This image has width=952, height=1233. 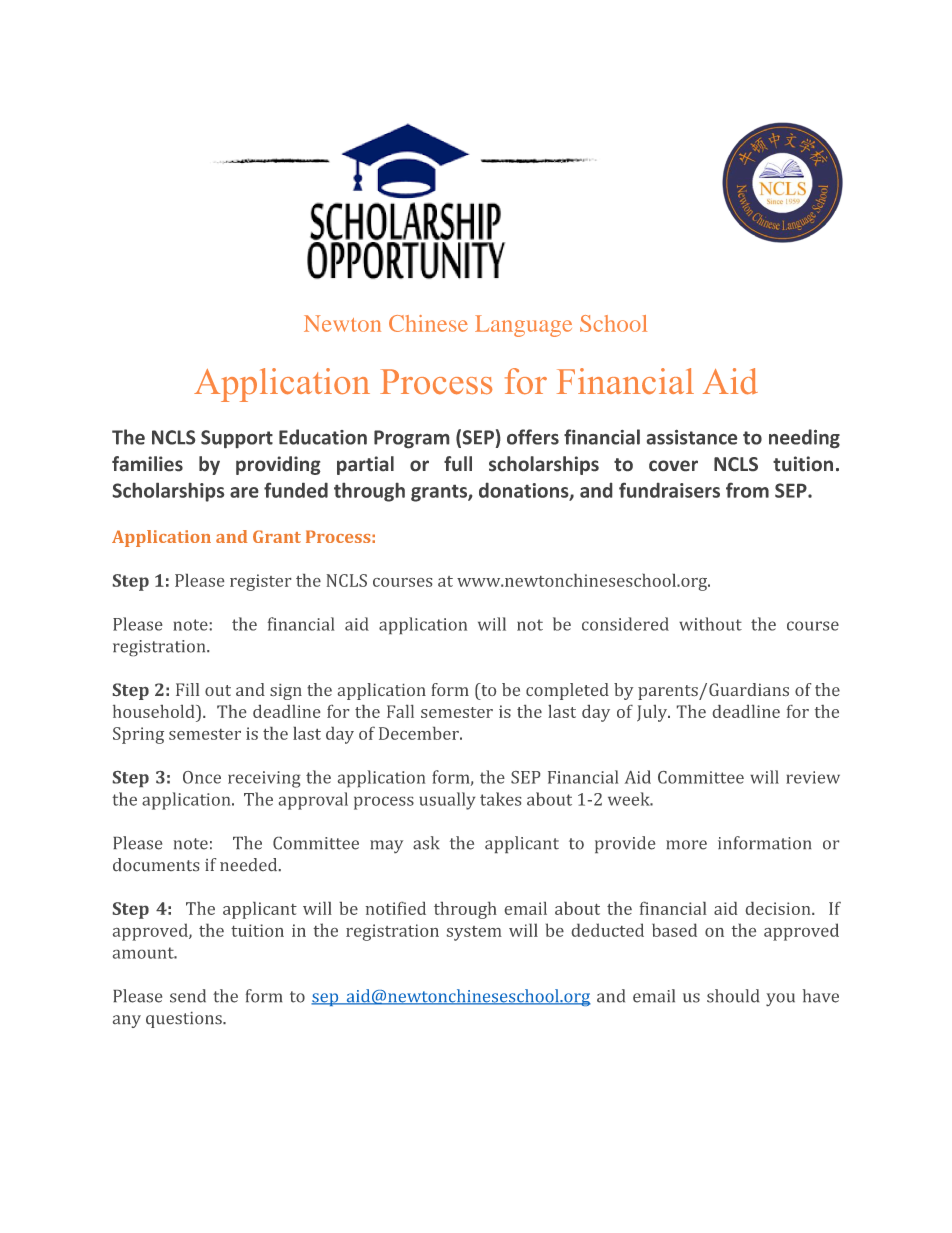 I want to click on Language, so click(x=523, y=326).
